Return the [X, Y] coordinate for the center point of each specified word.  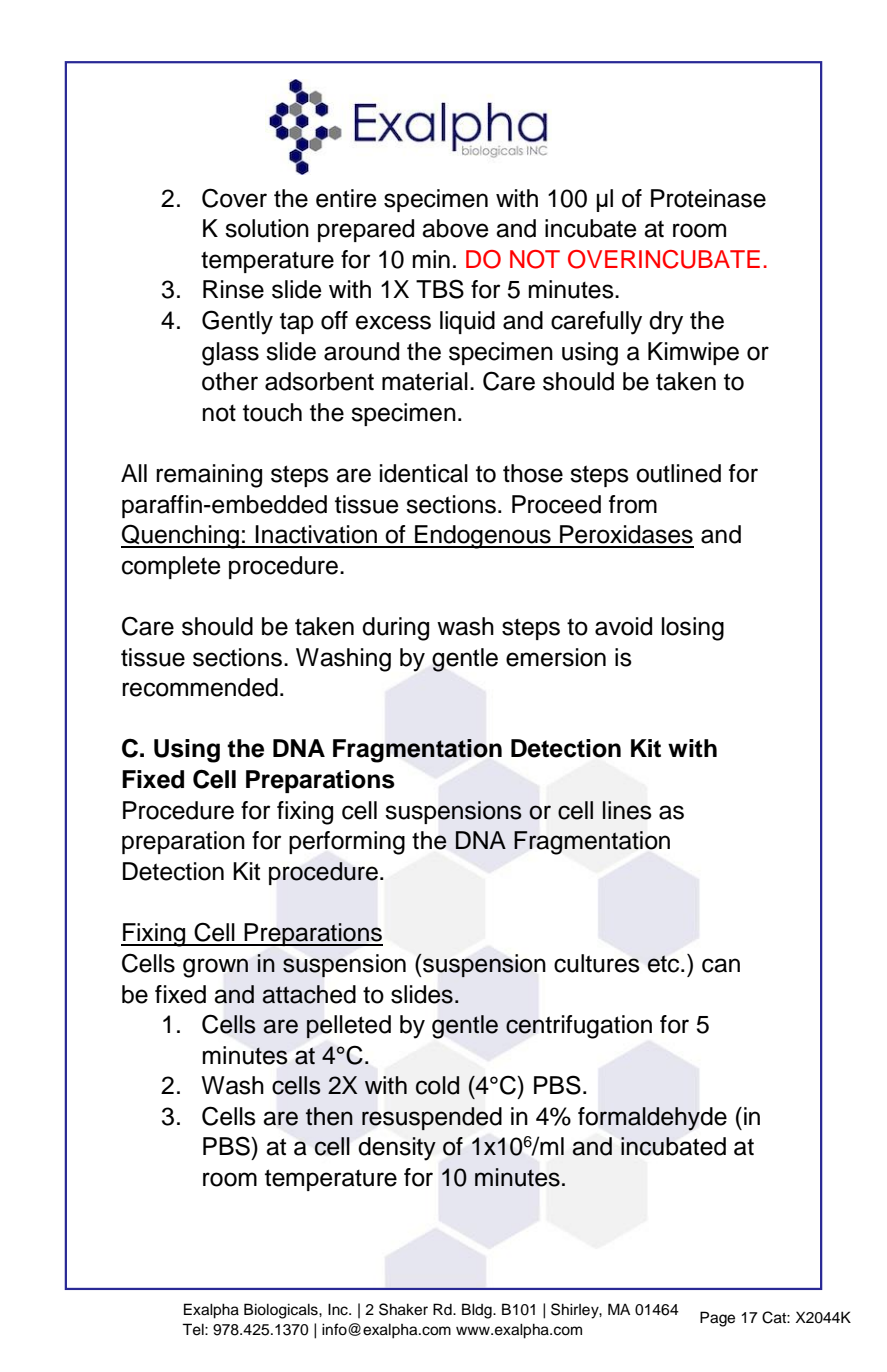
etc [664, 964]
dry [666, 323]
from [633, 504]
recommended [200, 687]
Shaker [403, 1309]
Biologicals [282, 1311]
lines [627, 810]
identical [424, 473]
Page [717, 1319]
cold [437, 1085]
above [455, 228]
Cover [234, 198]
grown [215, 968]
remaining [209, 476]
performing [347, 843]
